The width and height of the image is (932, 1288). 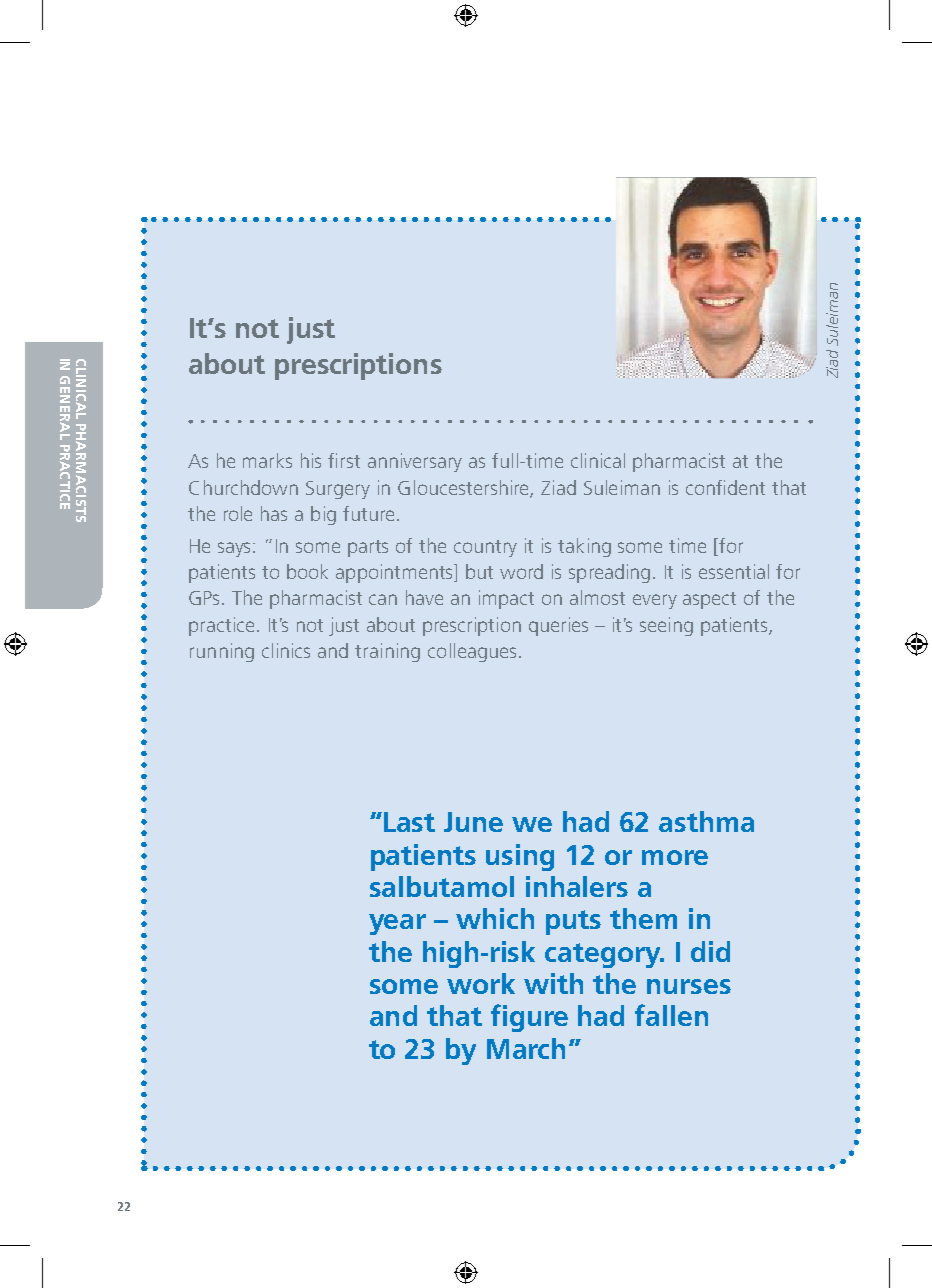 I want to click on asthma, so click(x=706, y=821).
